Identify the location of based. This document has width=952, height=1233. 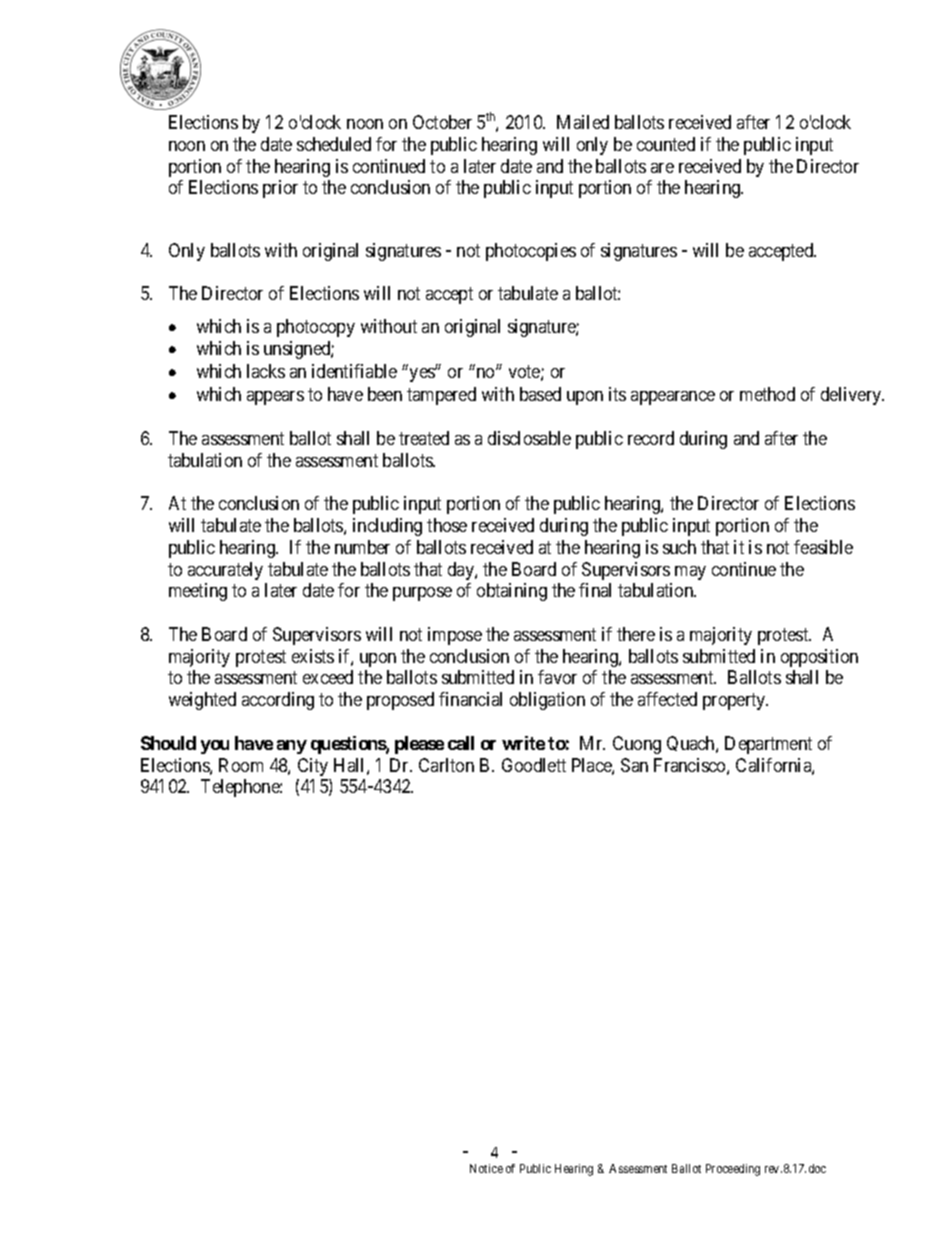
(540, 394).
